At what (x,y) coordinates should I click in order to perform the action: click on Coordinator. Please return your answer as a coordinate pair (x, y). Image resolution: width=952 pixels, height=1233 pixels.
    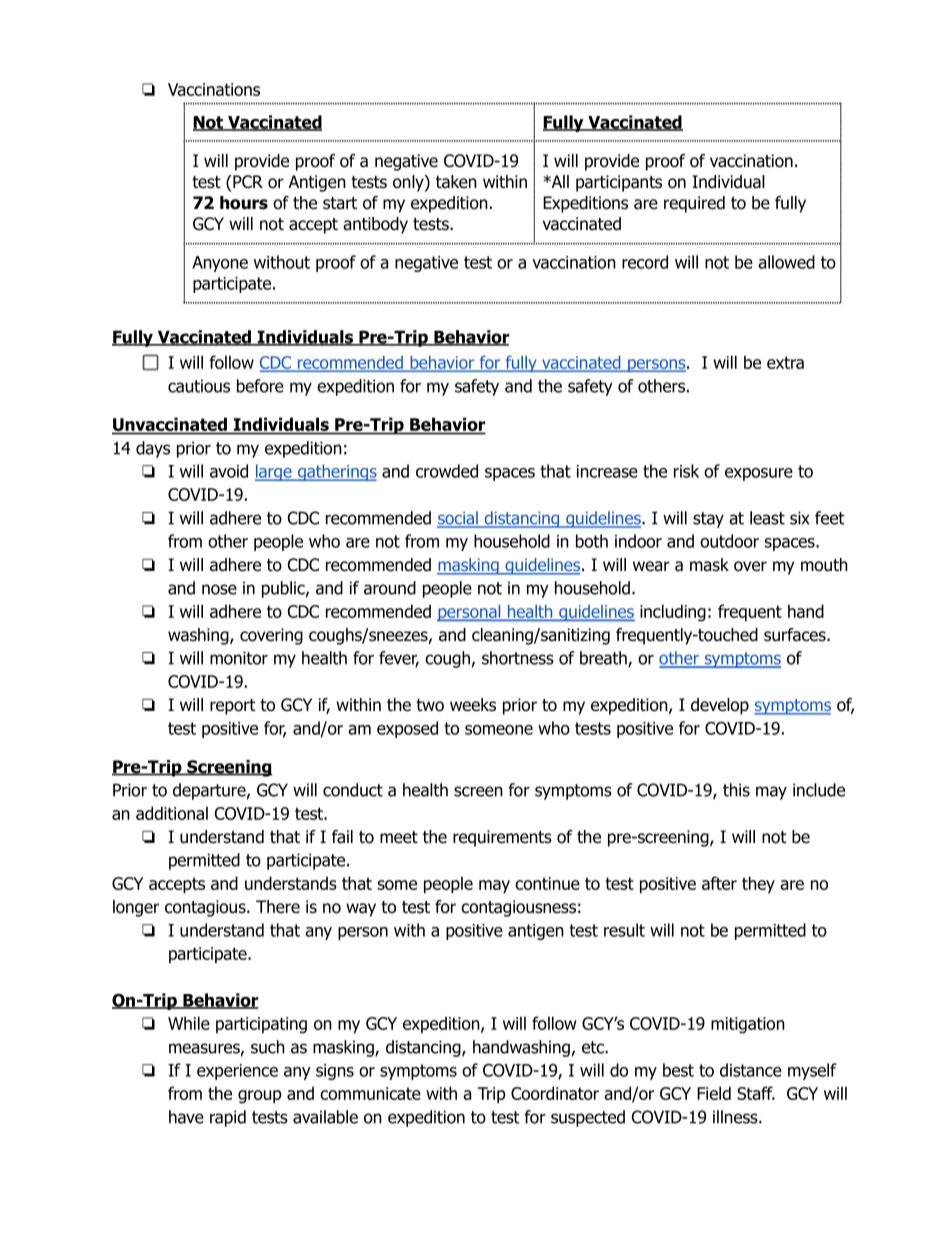
    Looking at the image, I should click on (555, 1093).
